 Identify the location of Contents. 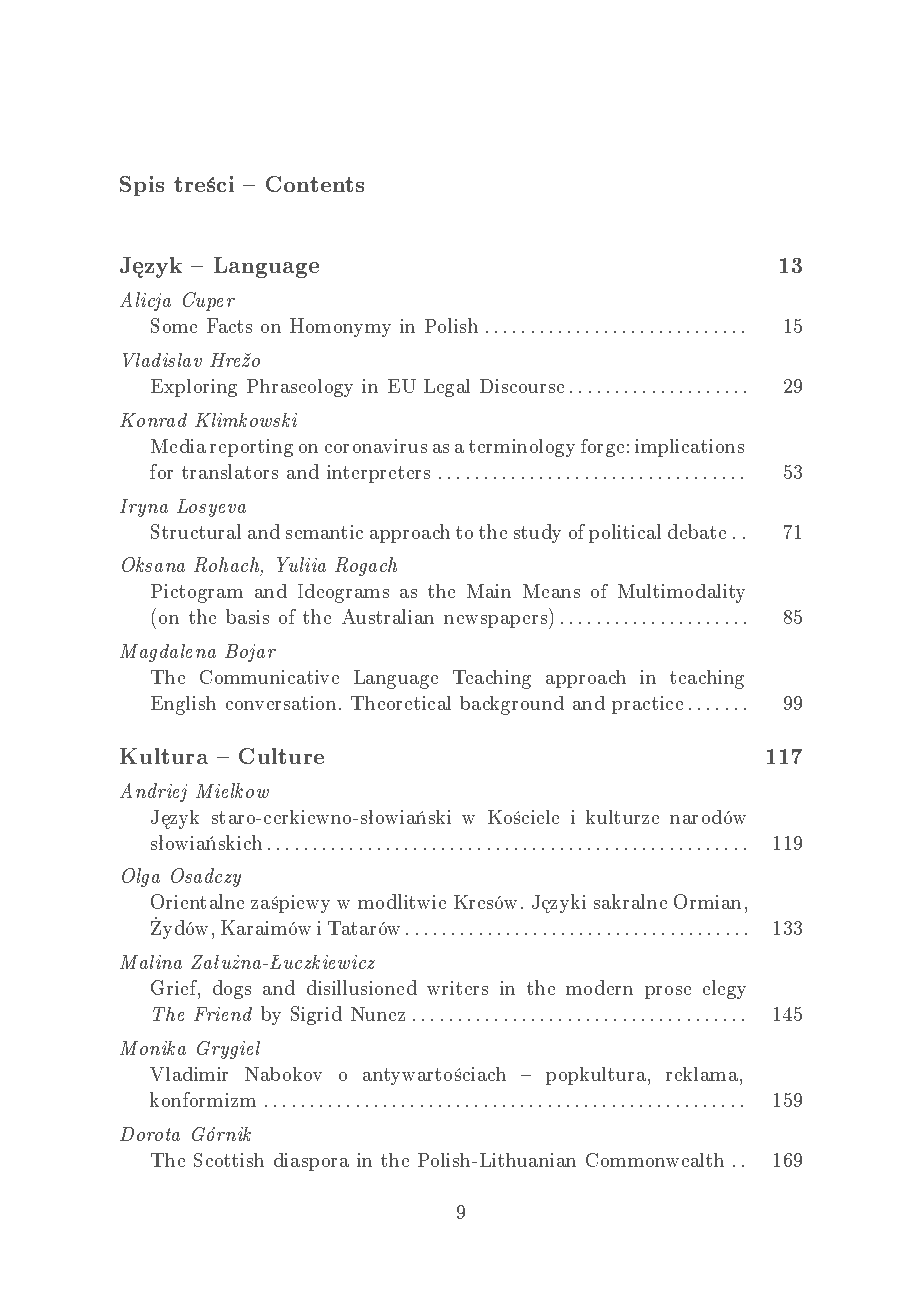
(315, 184).
